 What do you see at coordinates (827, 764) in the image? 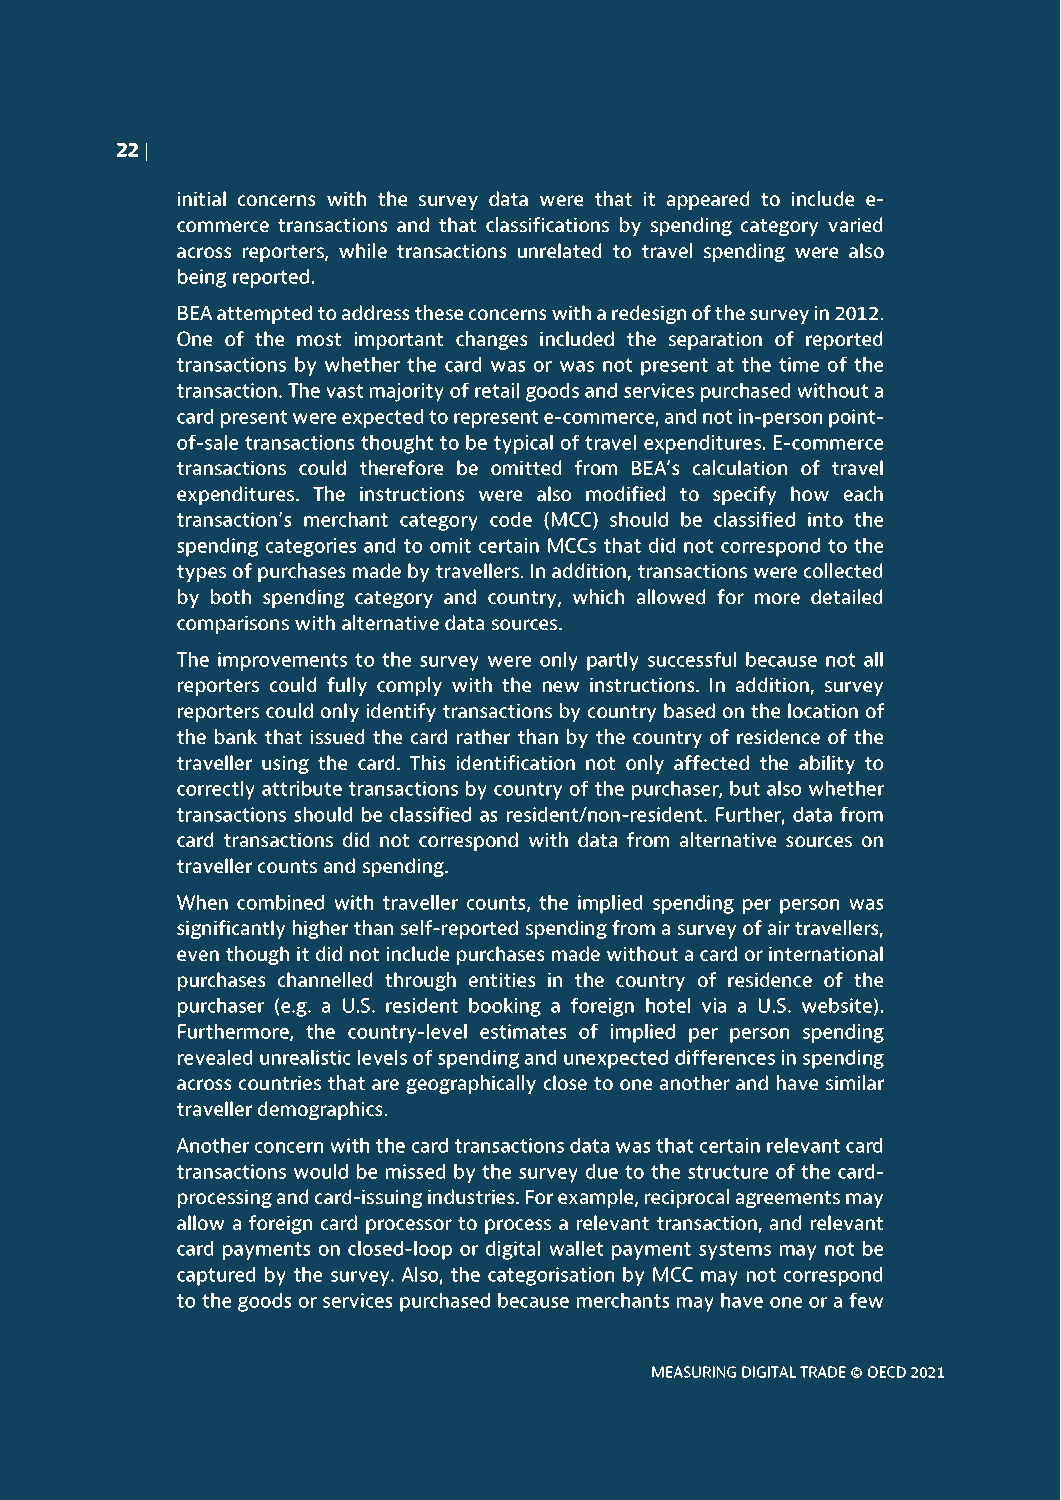
I see `ability` at bounding box center [827, 764].
